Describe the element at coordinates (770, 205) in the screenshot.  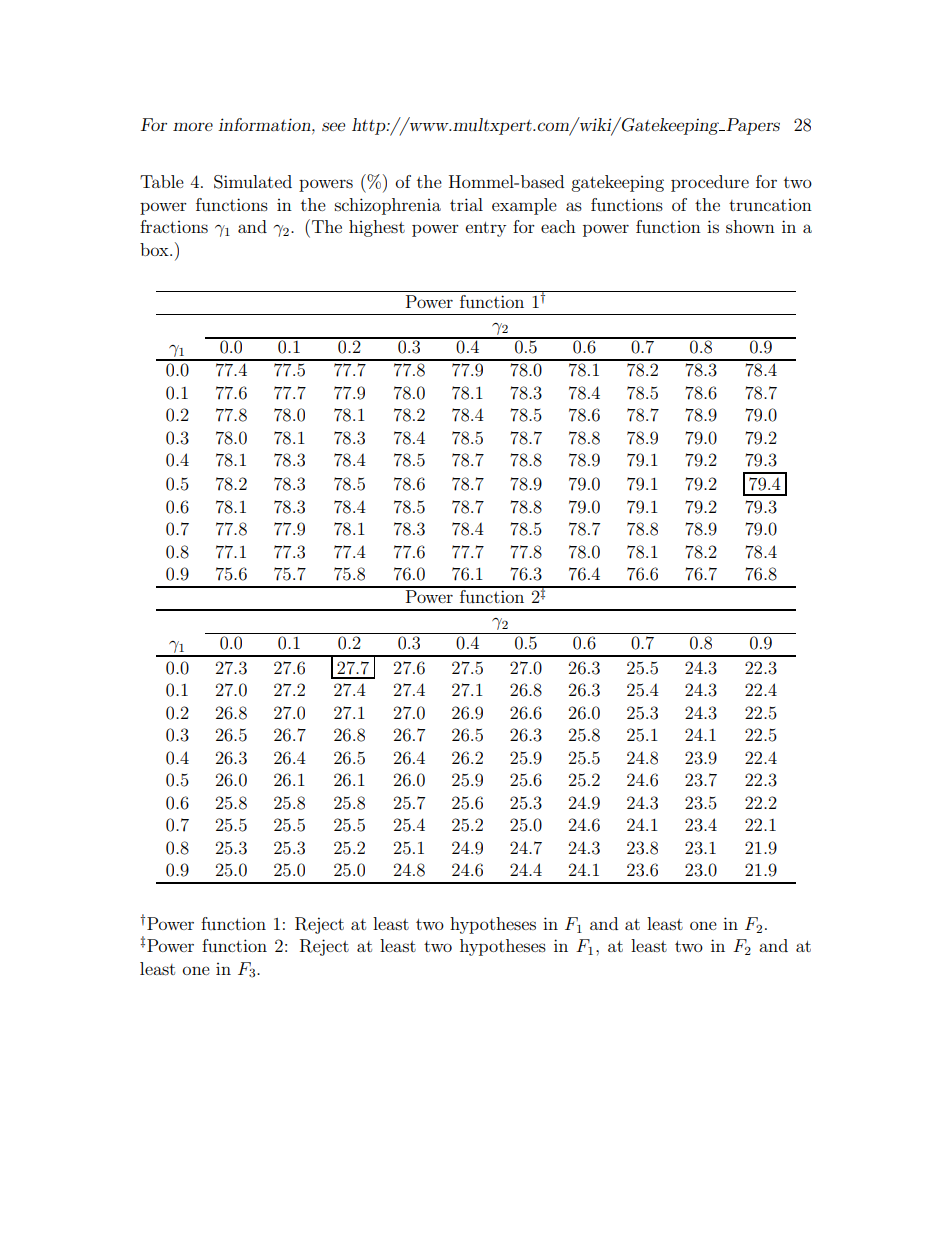
I see `truncation` at that location.
